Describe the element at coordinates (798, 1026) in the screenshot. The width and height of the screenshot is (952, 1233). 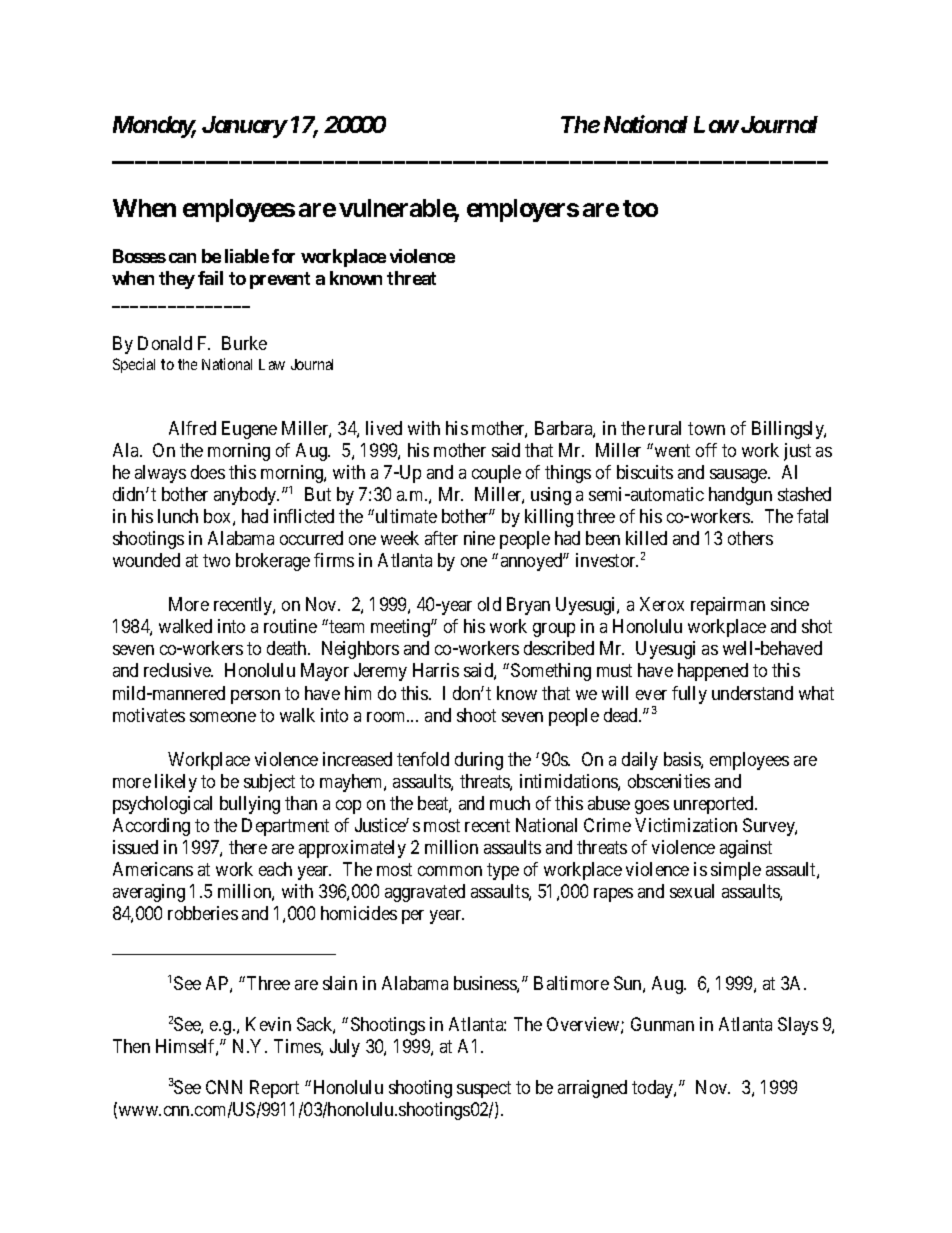
I see `Slays` at that location.
